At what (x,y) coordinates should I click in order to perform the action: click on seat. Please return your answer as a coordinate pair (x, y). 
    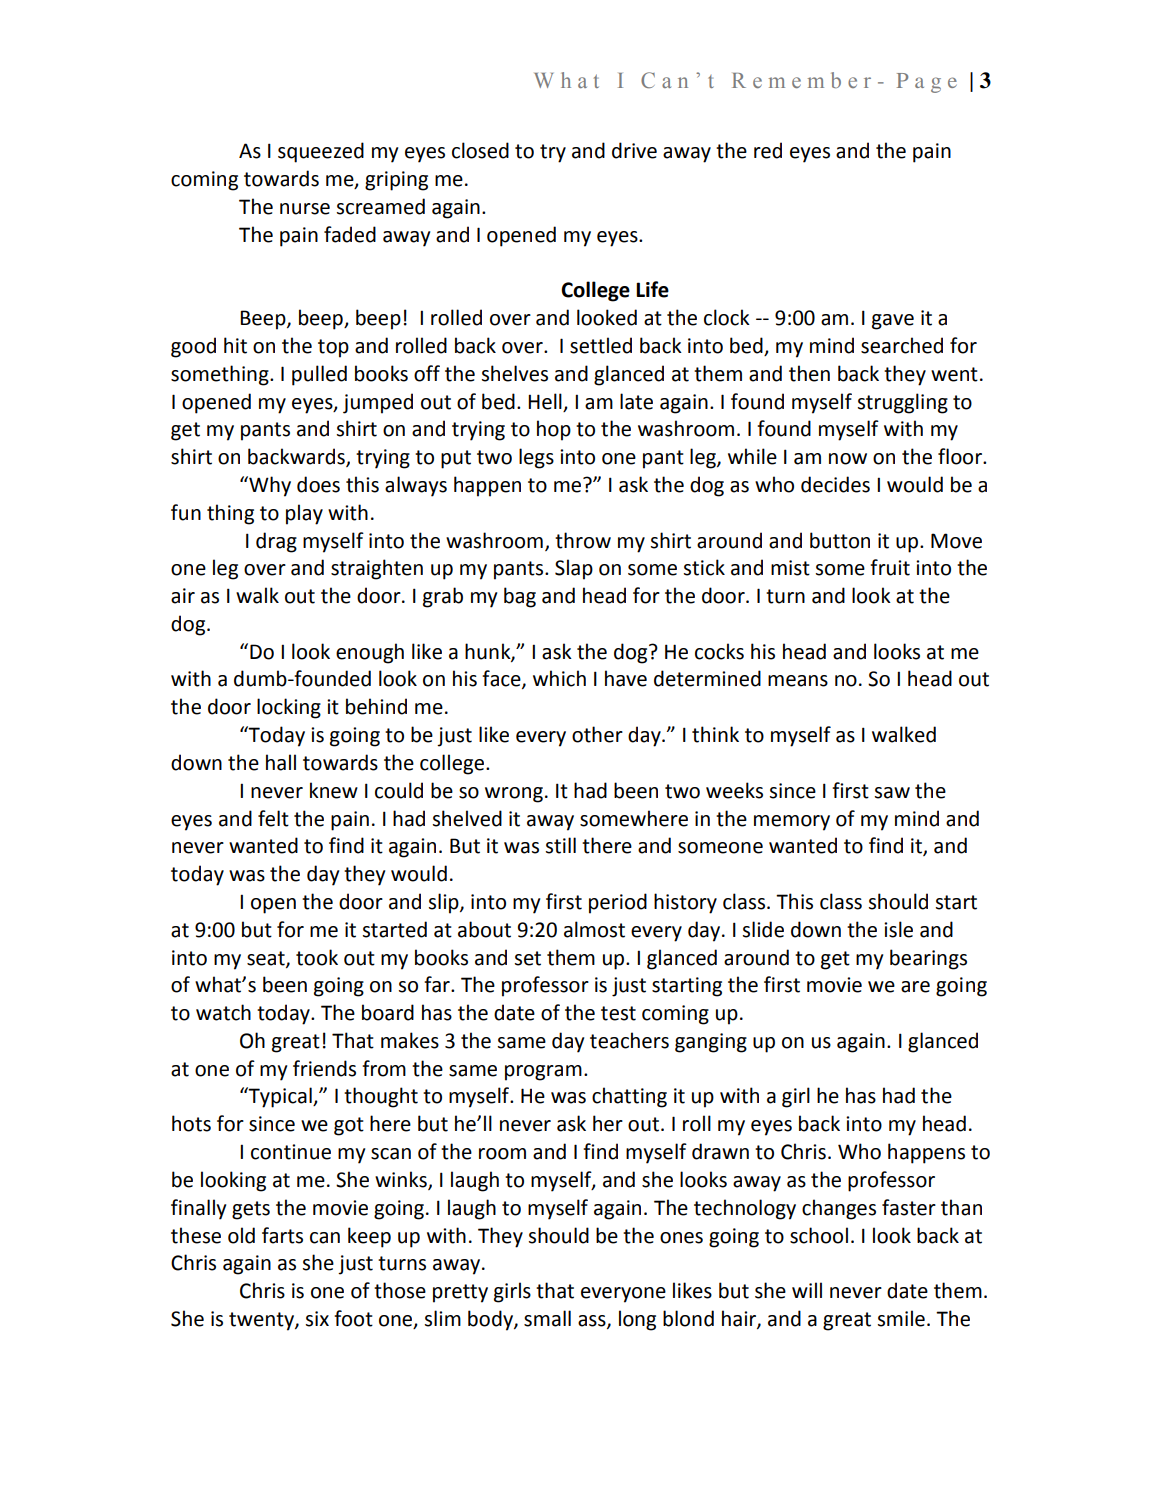
    Looking at the image, I should click on (267, 959).
